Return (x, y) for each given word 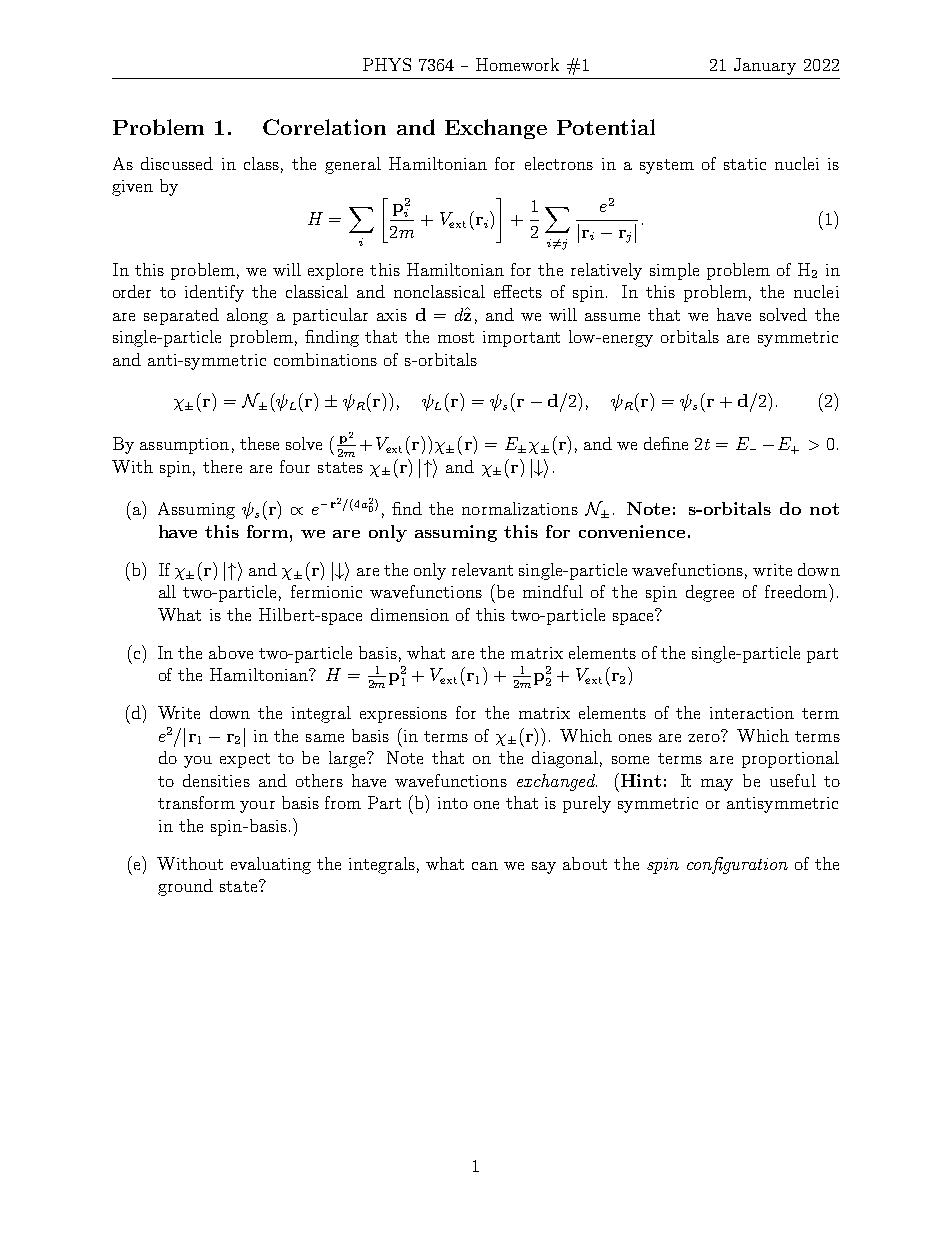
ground (185, 887)
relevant (482, 569)
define (666, 443)
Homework (517, 64)
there (222, 466)
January (765, 66)
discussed (177, 163)
